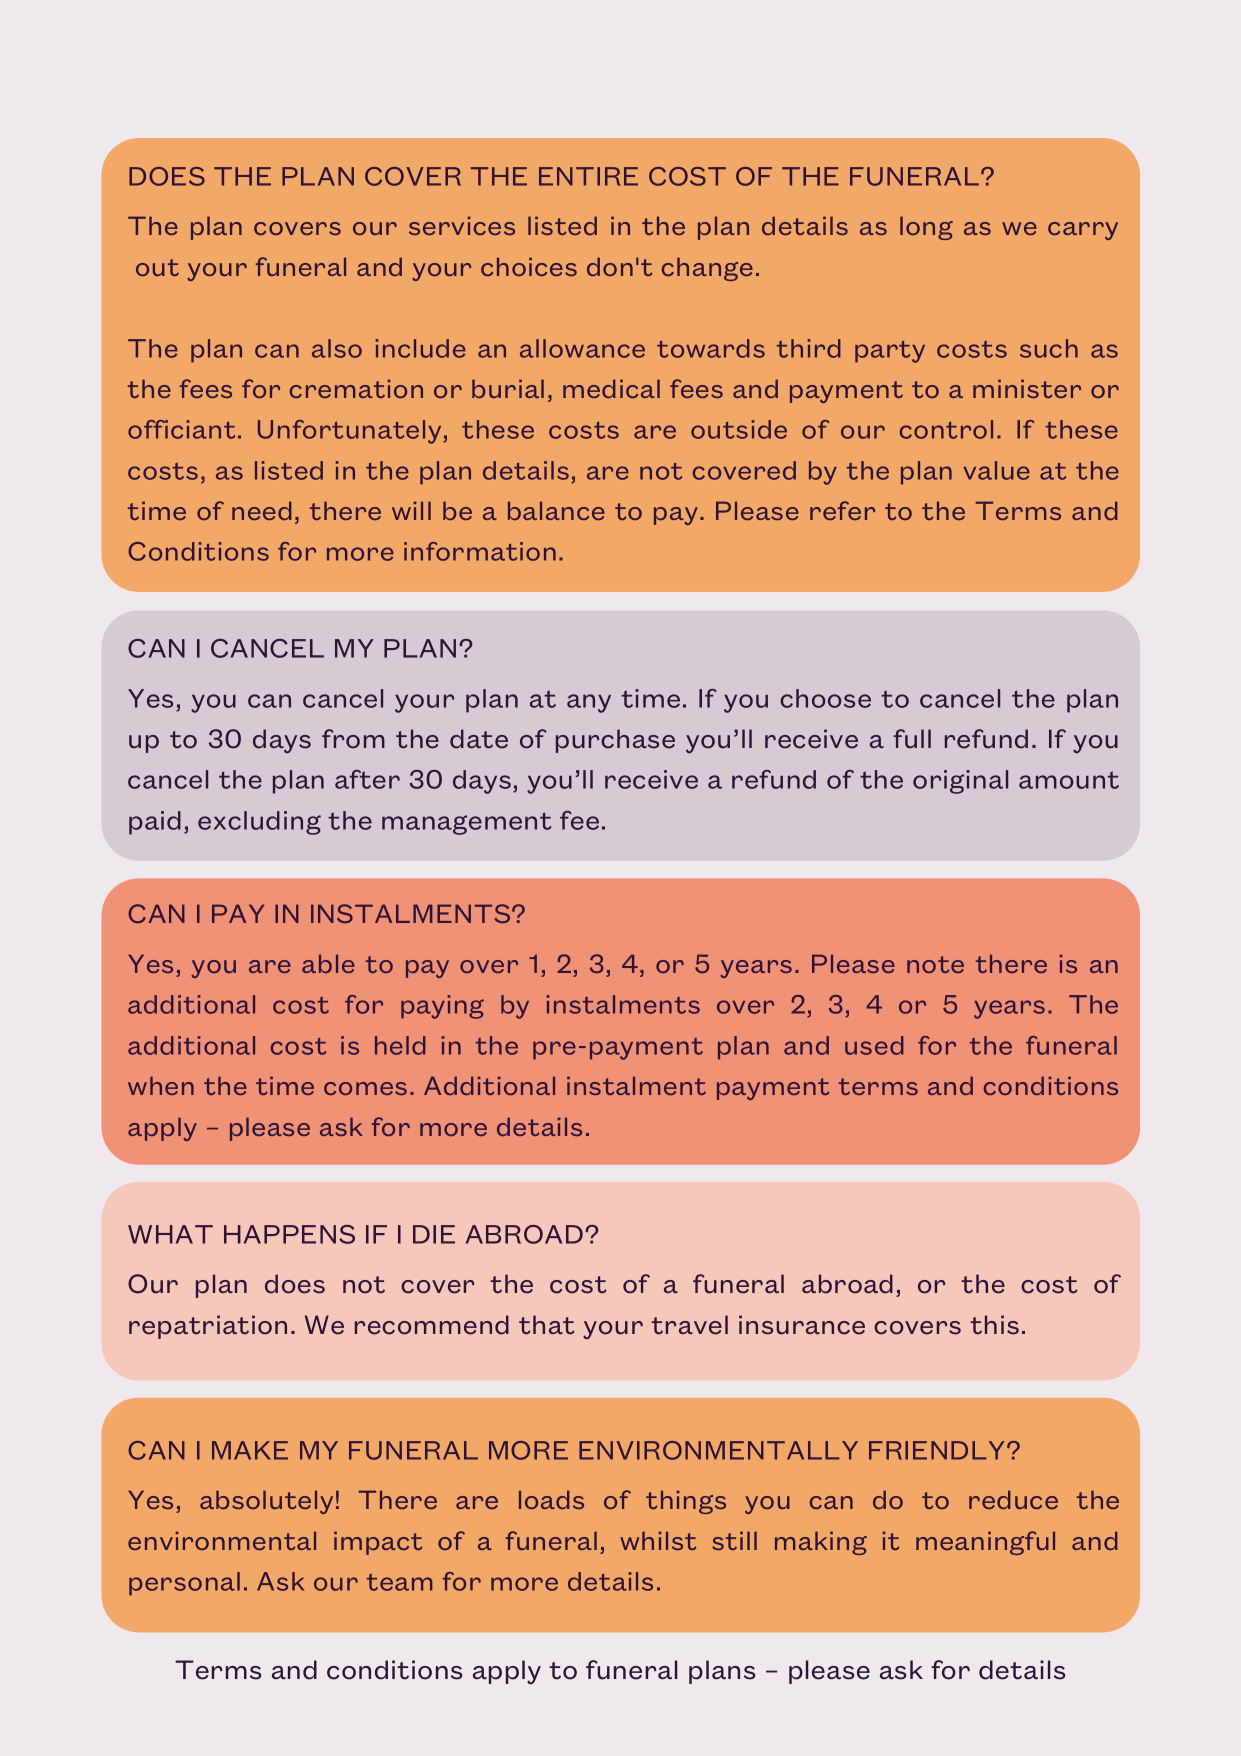 Image resolution: width=1241 pixels, height=1756 pixels. I want to click on whilst, so click(658, 1540).
